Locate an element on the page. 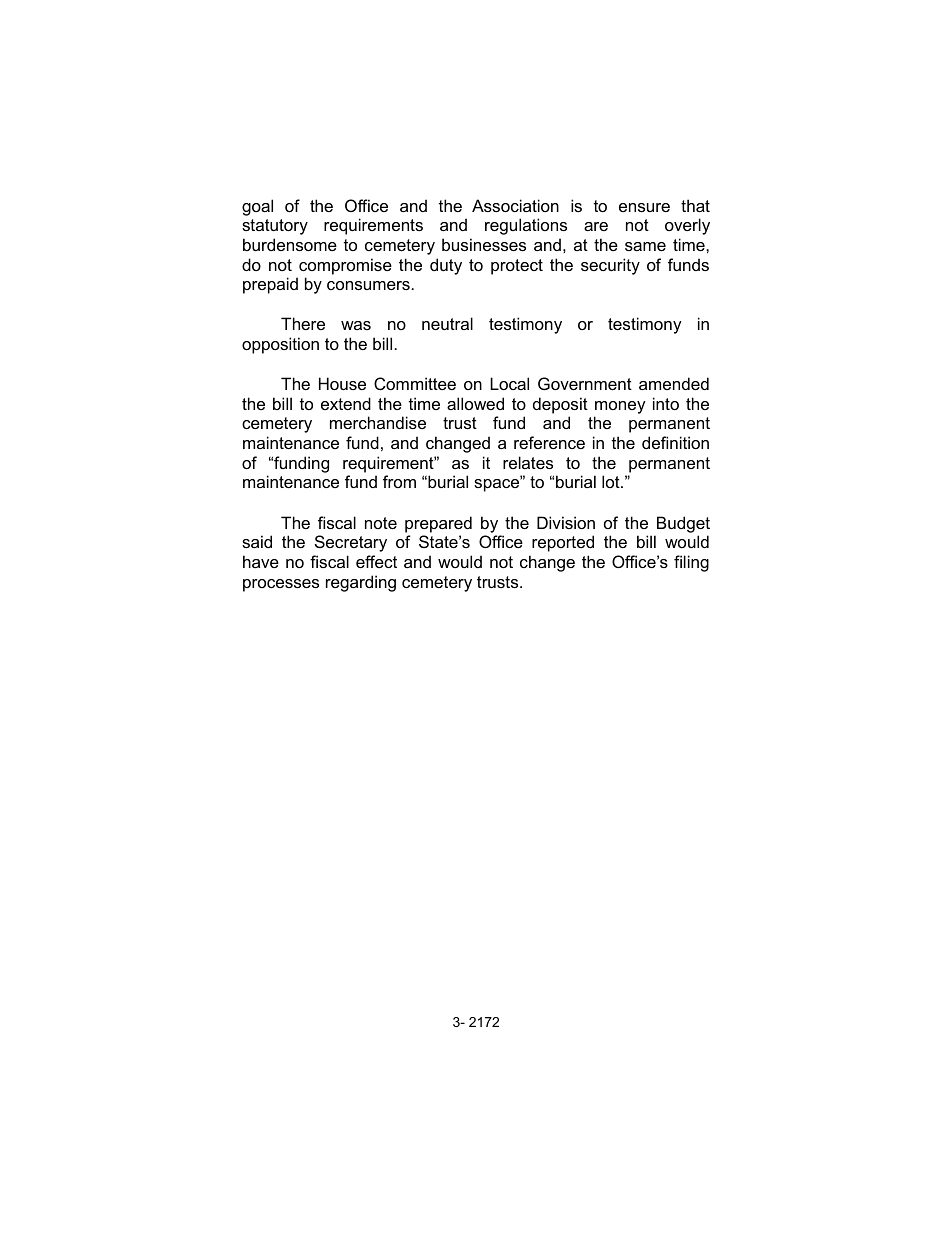 Image resolution: width=952 pixels, height=1233 pixels. prepaid is located at coordinates (270, 285).
